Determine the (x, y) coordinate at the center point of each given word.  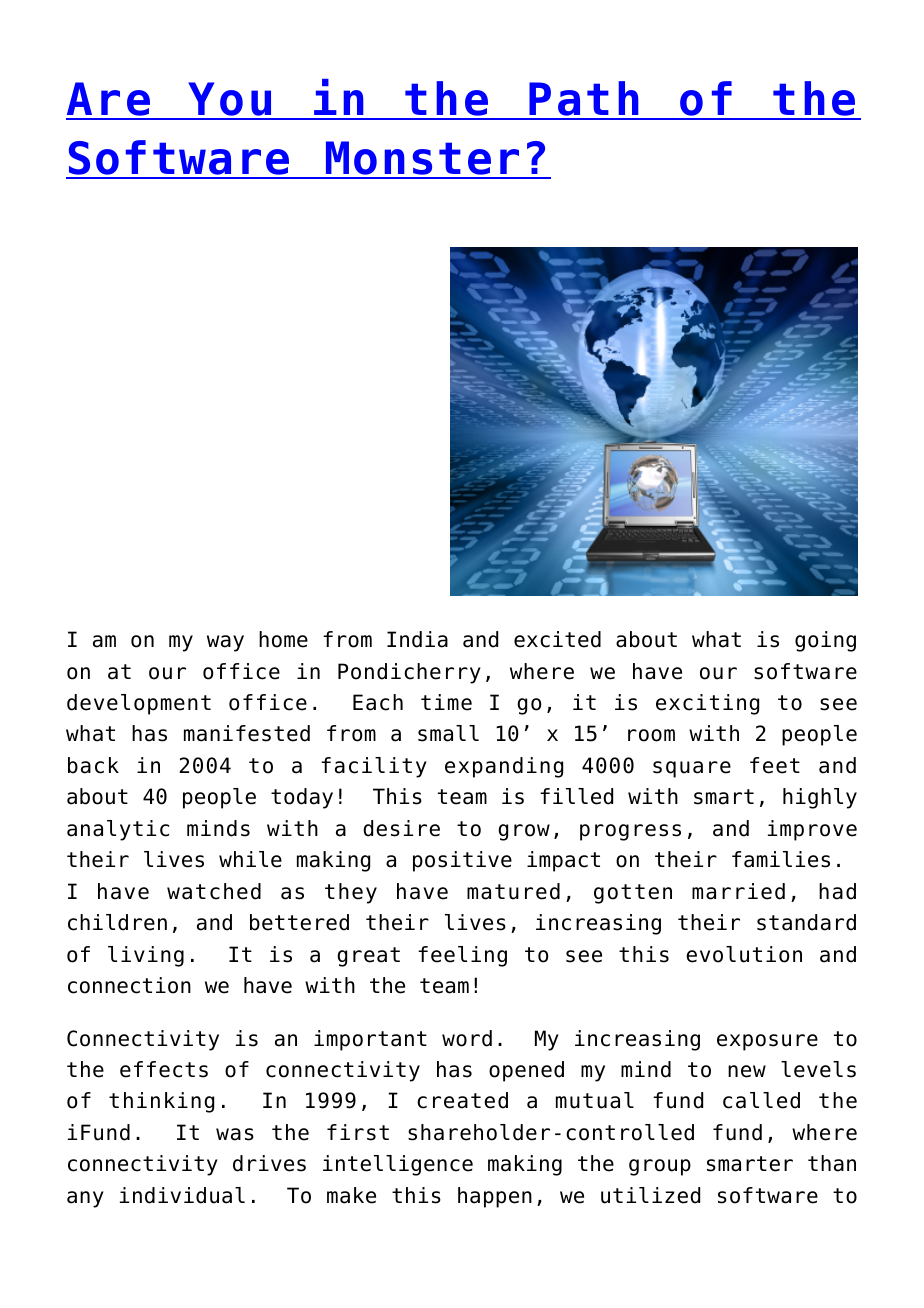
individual (182, 1195)
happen (495, 1197)
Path (584, 100)
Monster (423, 159)
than (832, 1163)
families (781, 859)
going (825, 641)
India (417, 639)
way (225, 643)
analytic (118, 830)
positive (462, 861)
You (230, 100)
